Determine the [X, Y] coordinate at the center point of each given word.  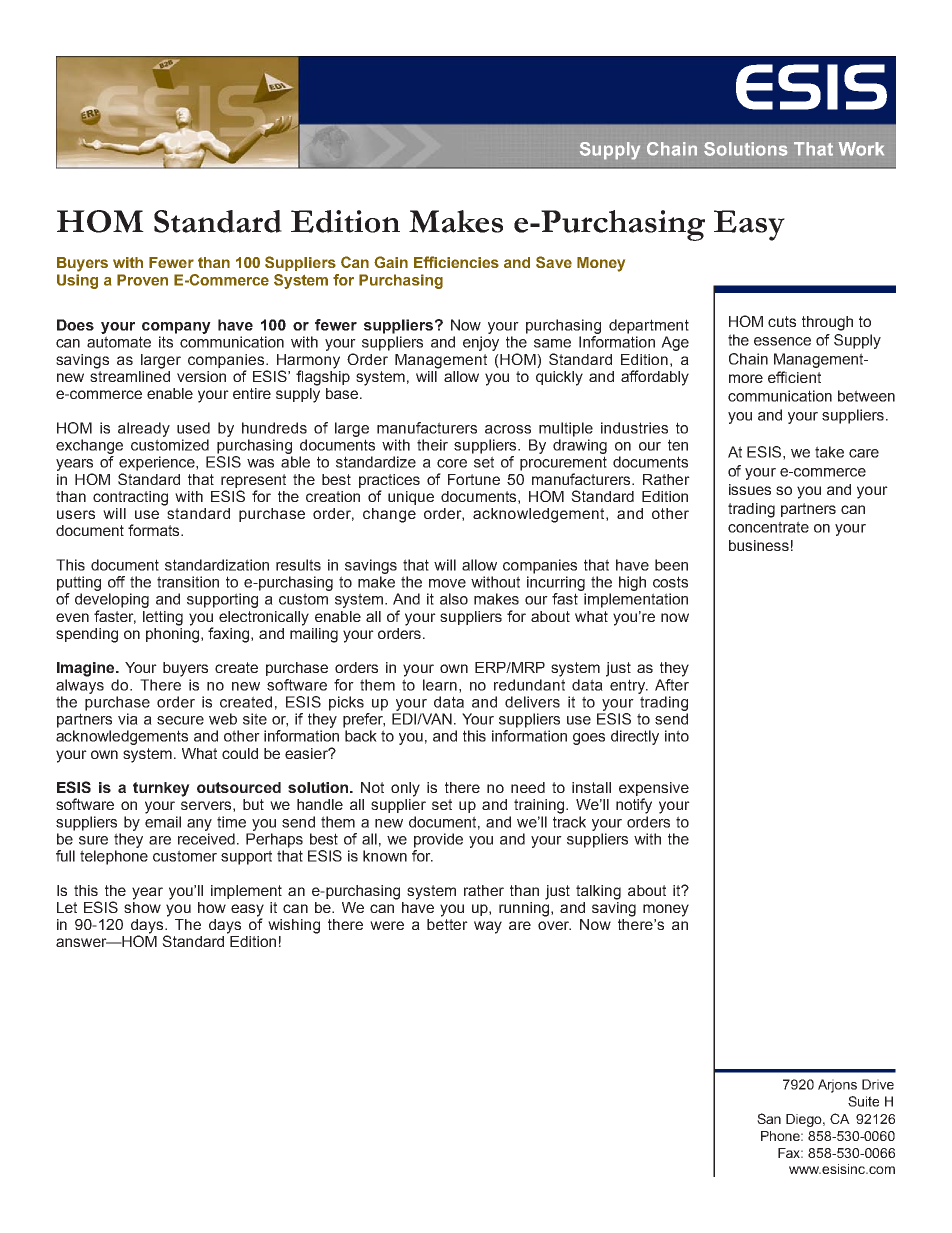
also [454, 599]
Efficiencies [456, 262]
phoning [174, 634]
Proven [142, 280]
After [672, 683]
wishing [294, 926]
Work [861, 149]
